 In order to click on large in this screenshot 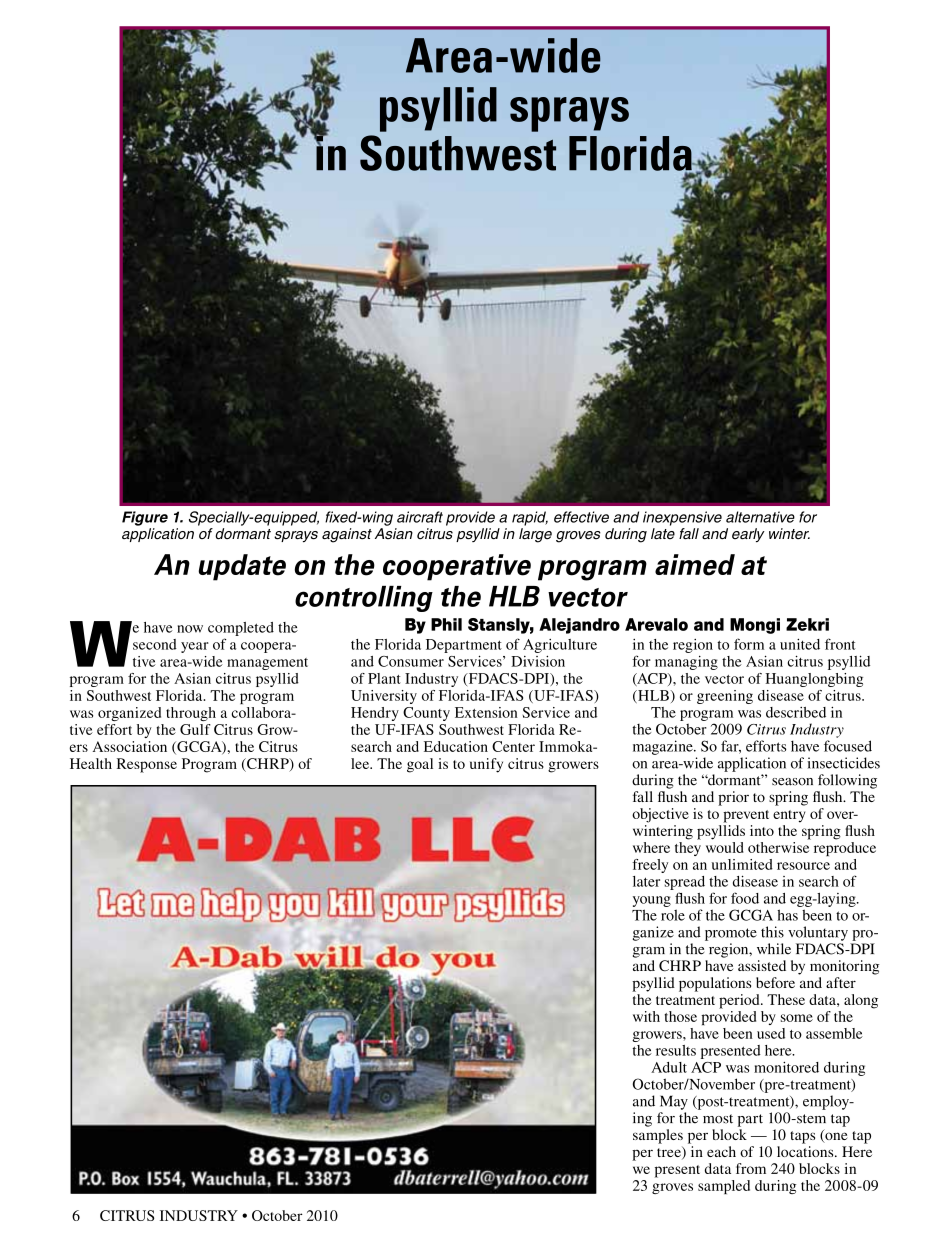, I will do `click(535, 535)`.
